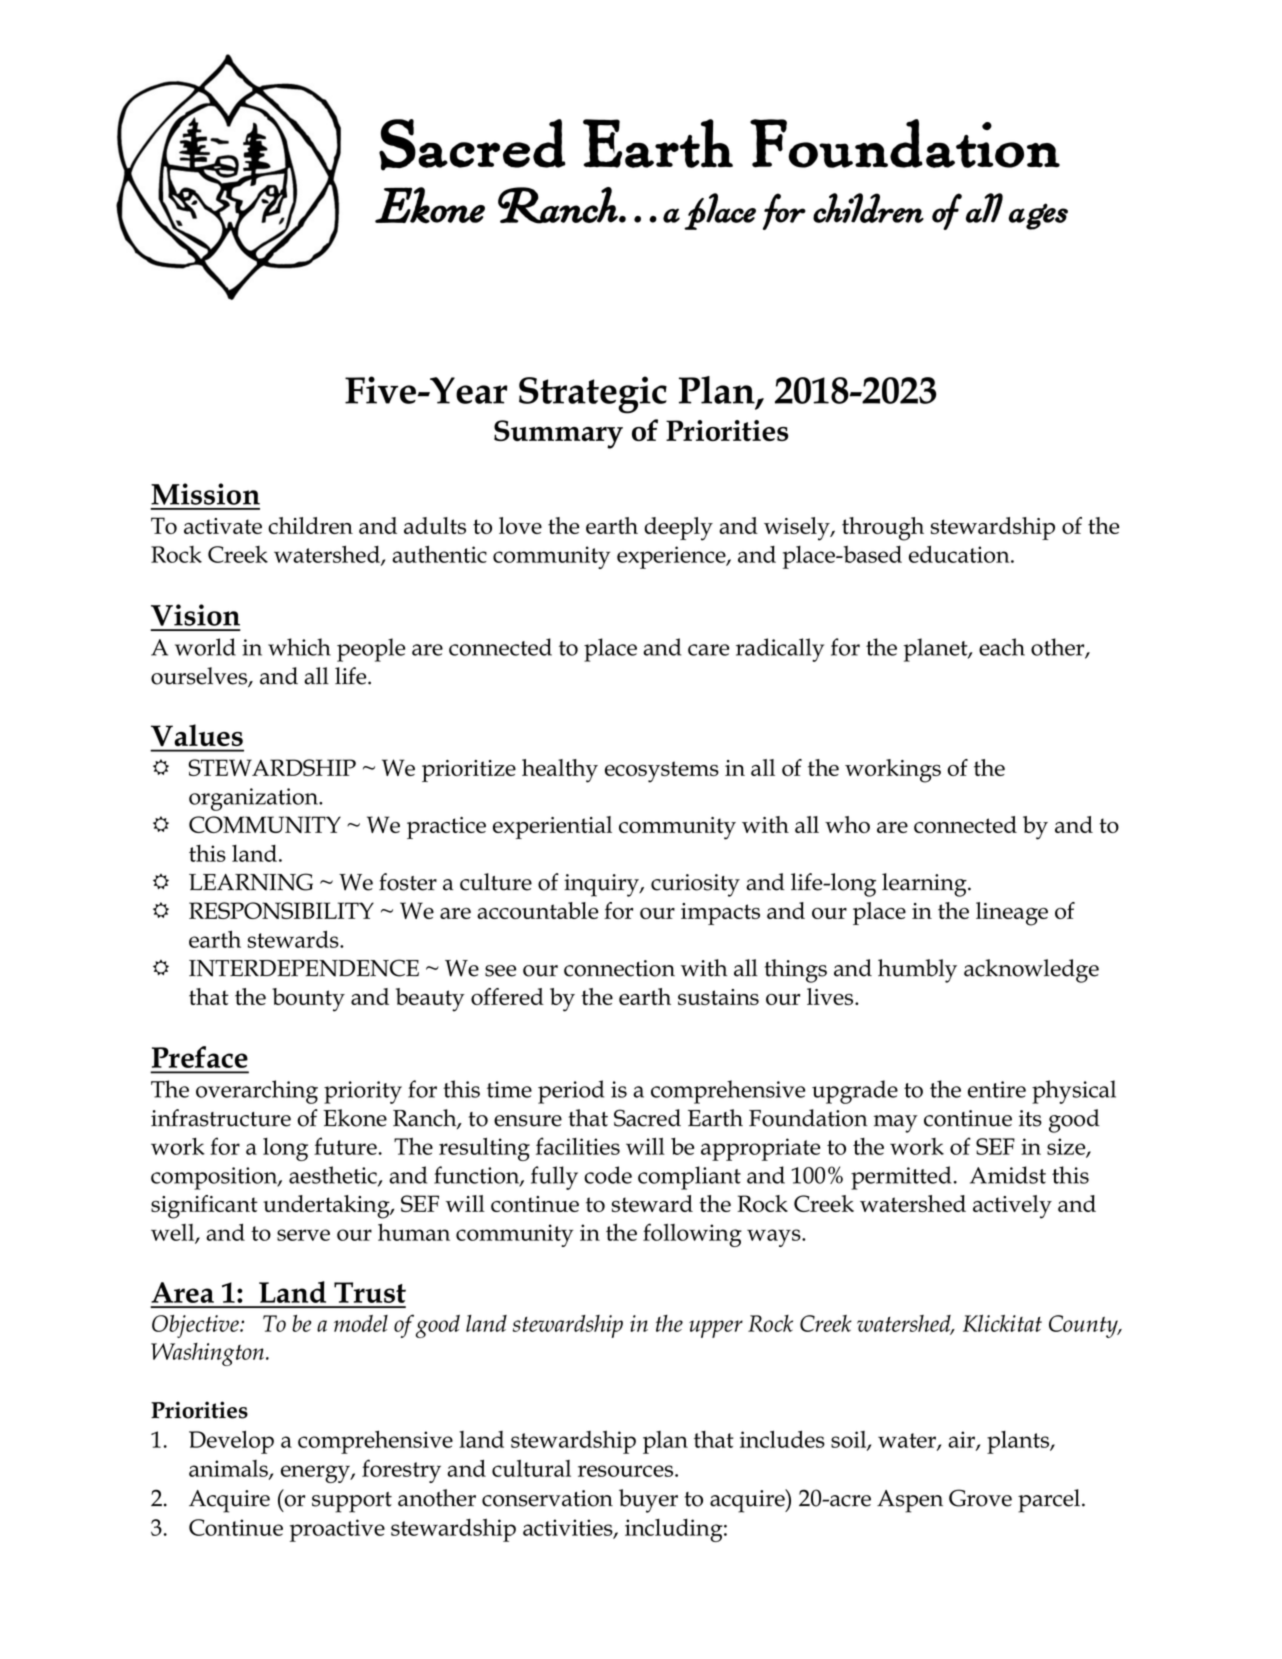  Describe the element at coordinates (281, 910) in the screenshot. I see `RESPONSIBILITY` at that location.
